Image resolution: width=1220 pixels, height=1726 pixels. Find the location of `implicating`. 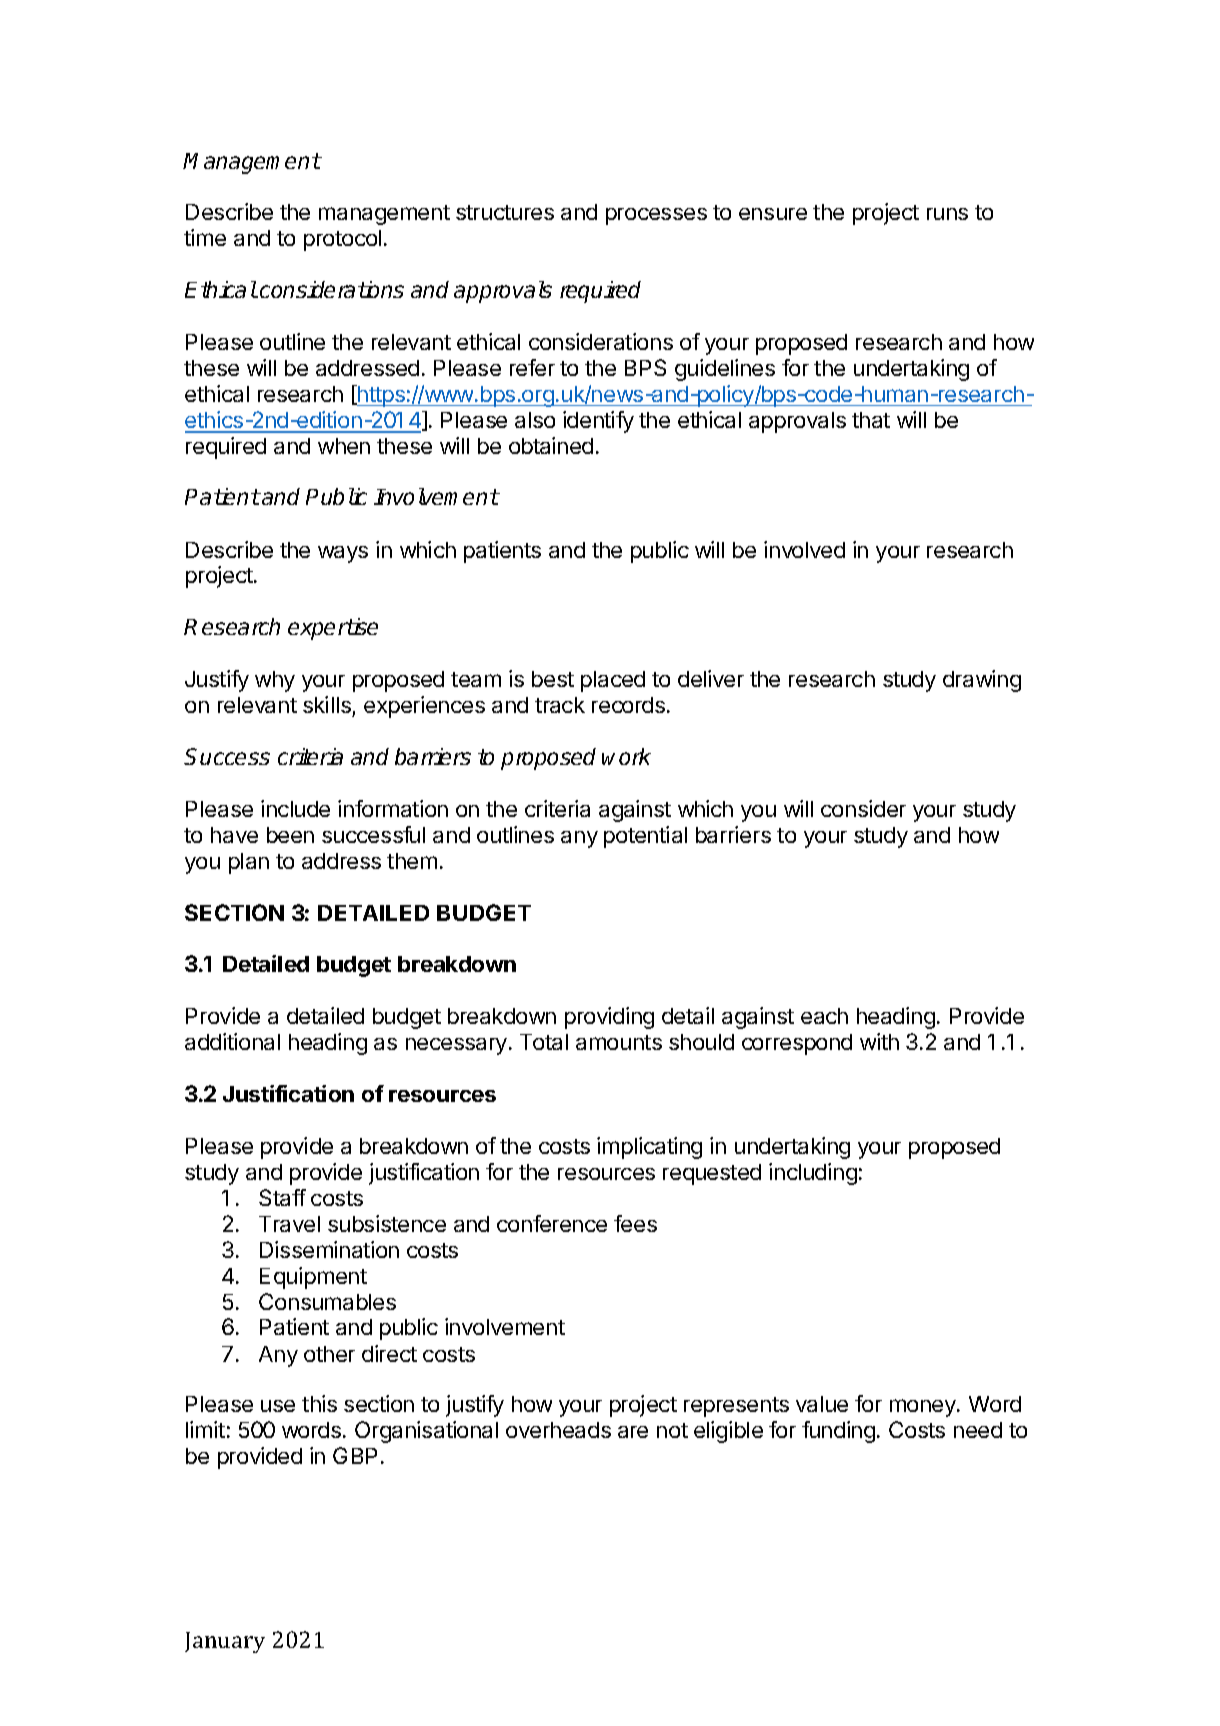

implicating is located at coordinates (649, 1148).
